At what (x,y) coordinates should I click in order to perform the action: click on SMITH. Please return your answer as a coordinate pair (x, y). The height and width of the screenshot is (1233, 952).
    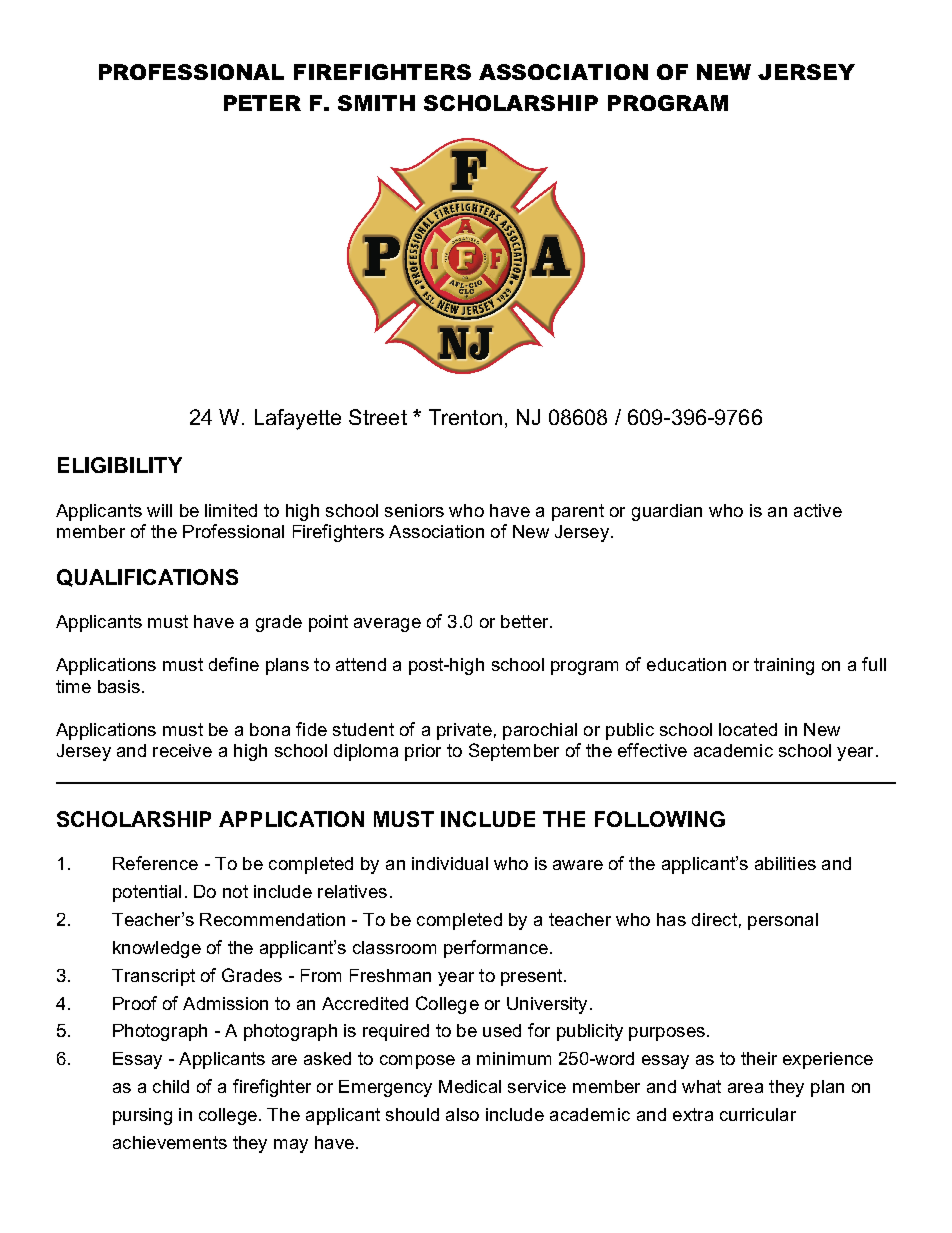
    Looking at the image, I should click on (376, 103).
